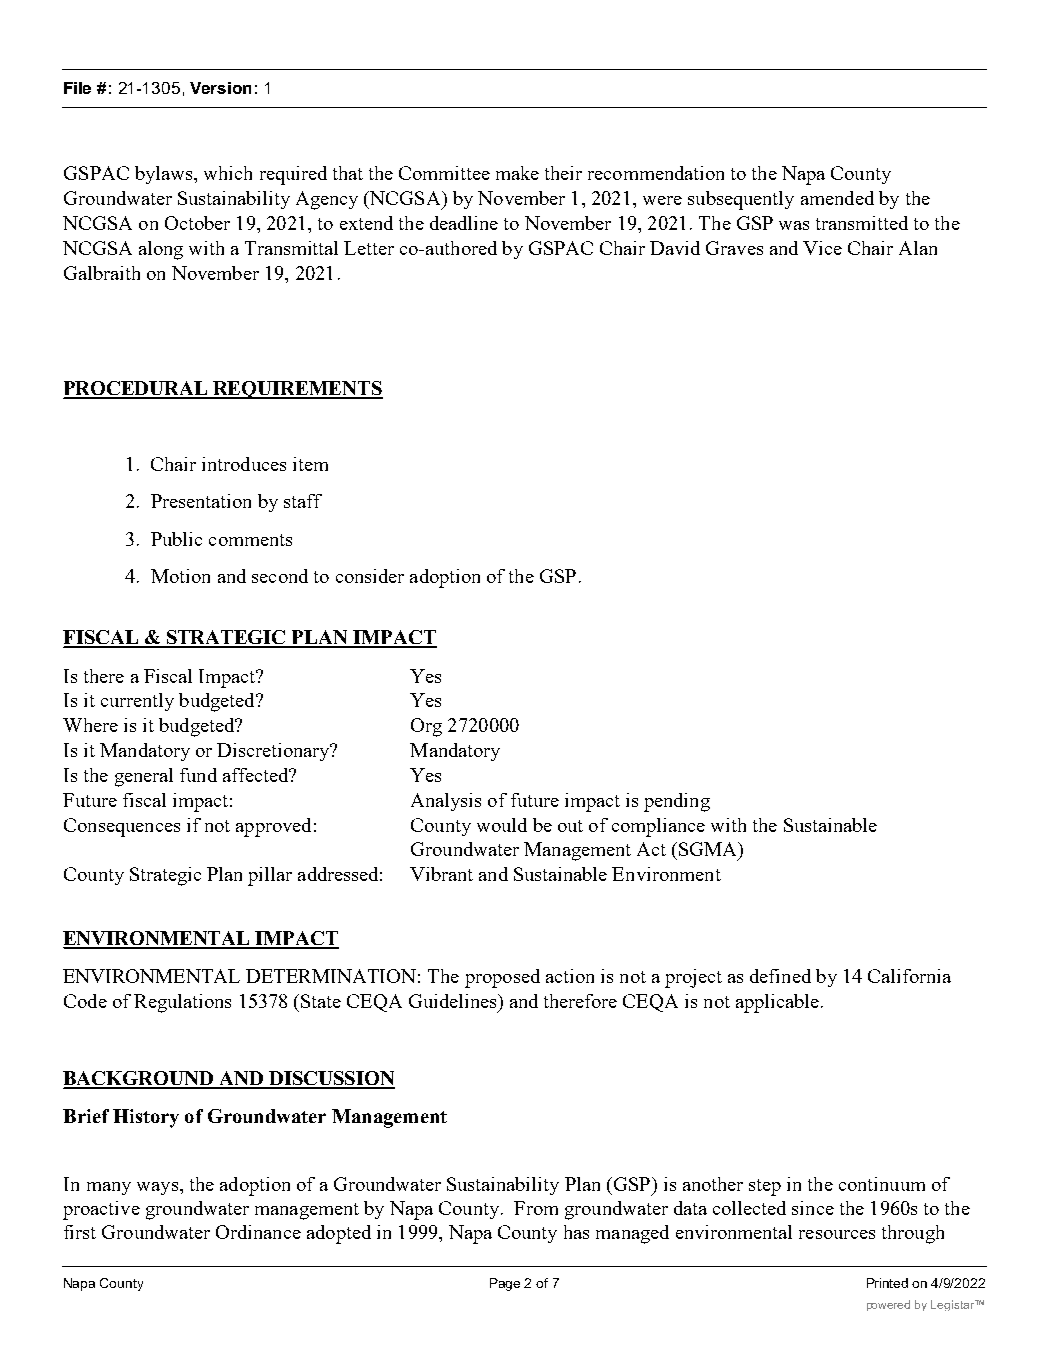 This screenshot has height=1357, width=1049. What do you see at coordinates (426, 727) in the screenshot?
I see `Org` at bounding box center [426, 727].
